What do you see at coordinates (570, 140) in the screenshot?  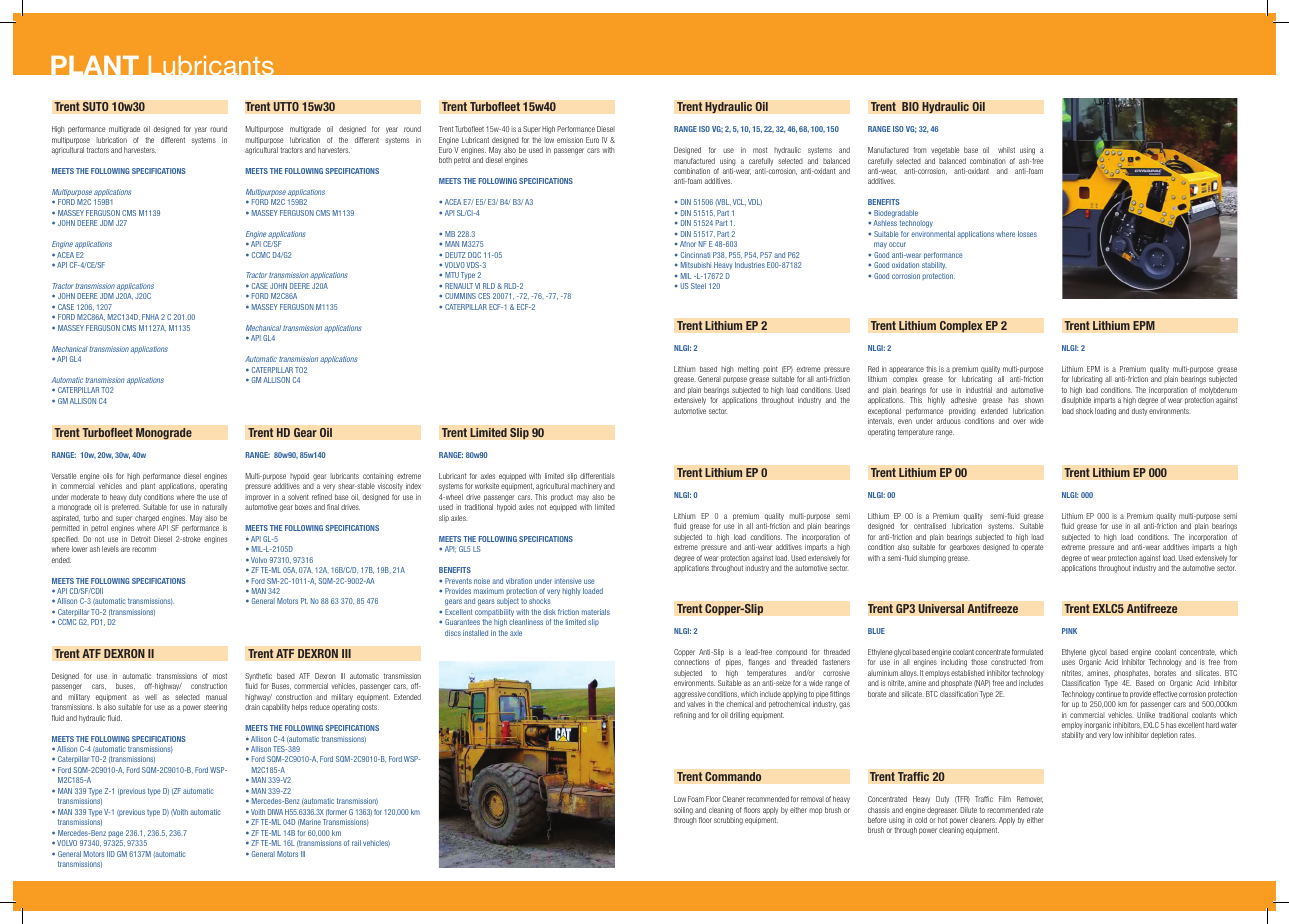 I see `emission` at bounding box center [570, 140].
